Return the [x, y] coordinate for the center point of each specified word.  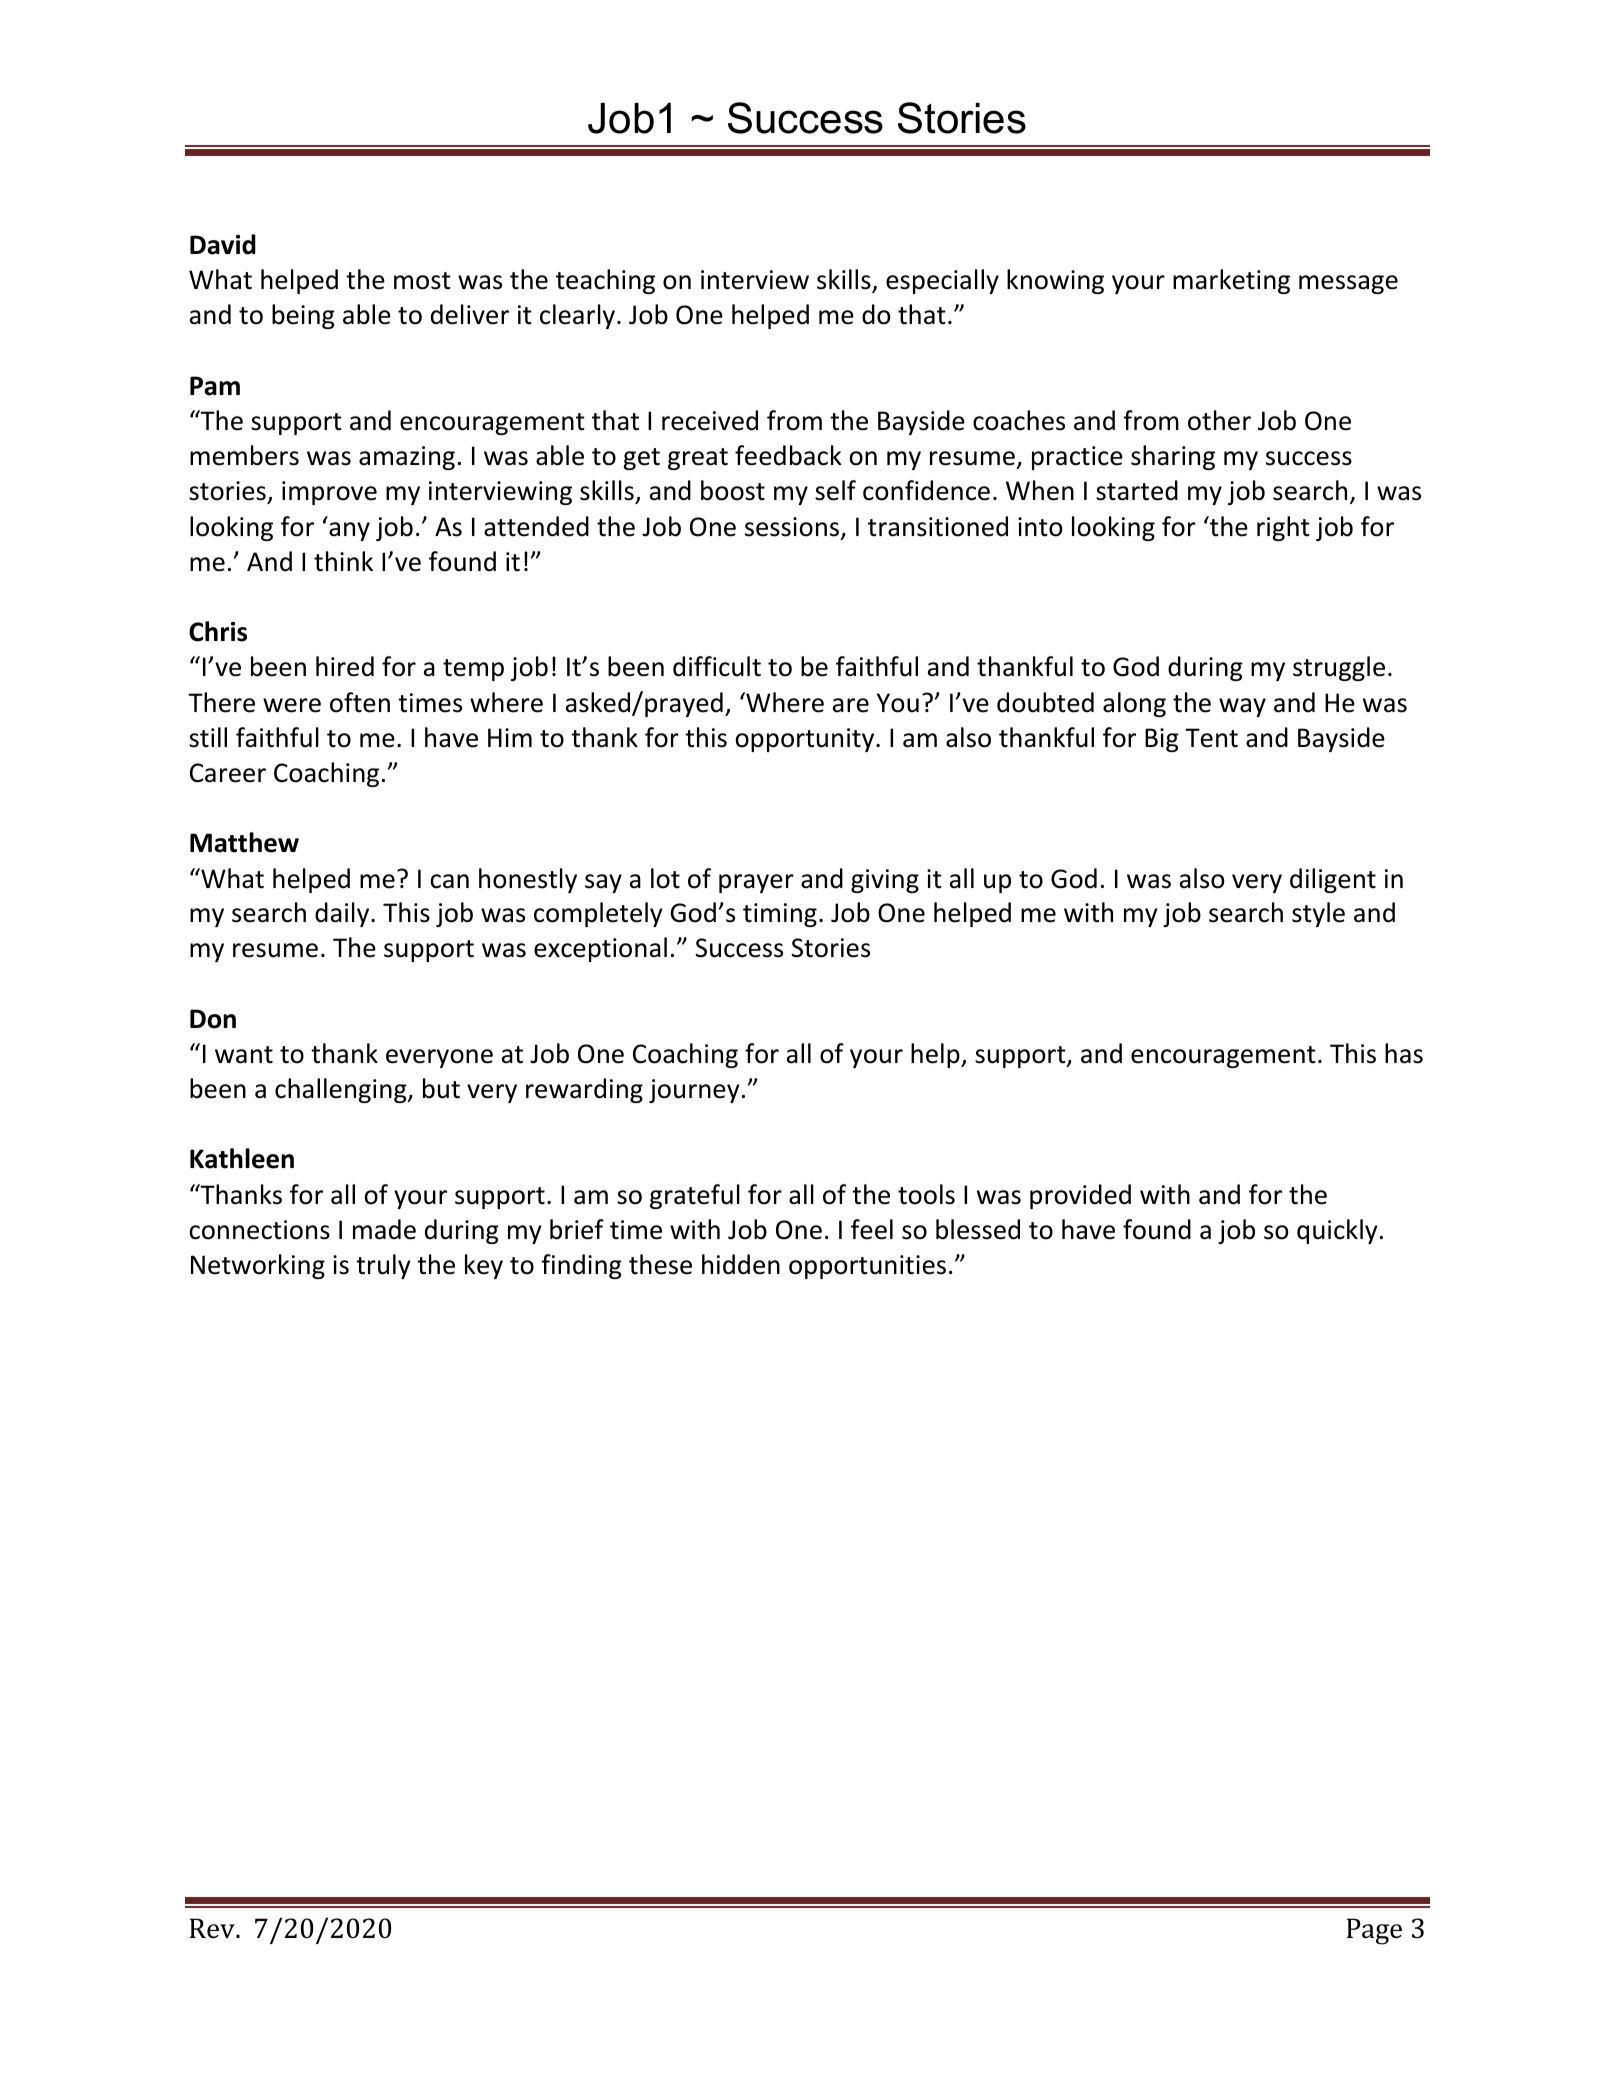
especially [942, 281]
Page [1374, 1931]
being [303, 316]
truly [383, 1266]
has [1404, 1053]
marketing [1231, 281]
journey [694, 1091]
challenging [342, 1090]
